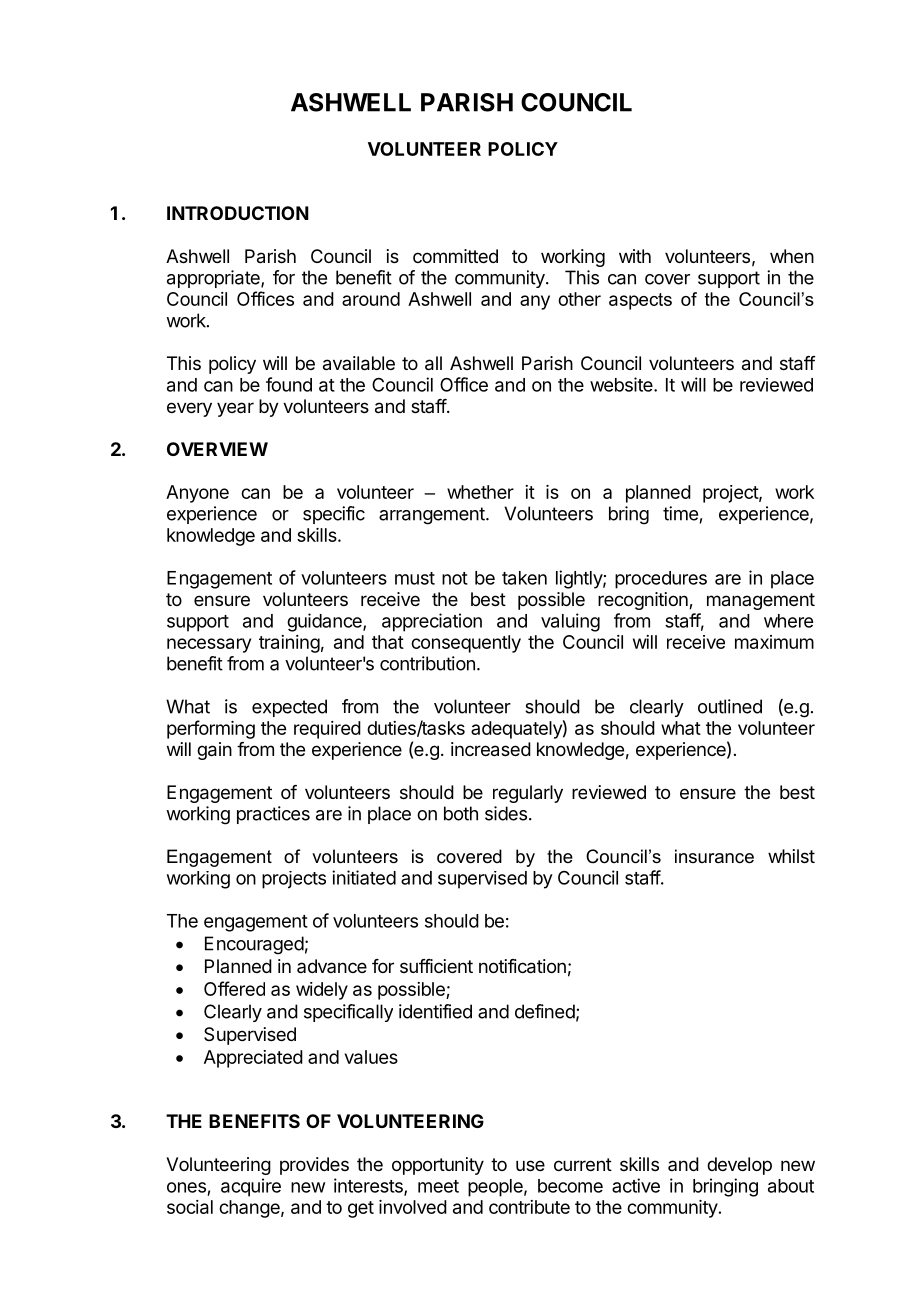  I want to click on committed, so click(455, 256).
